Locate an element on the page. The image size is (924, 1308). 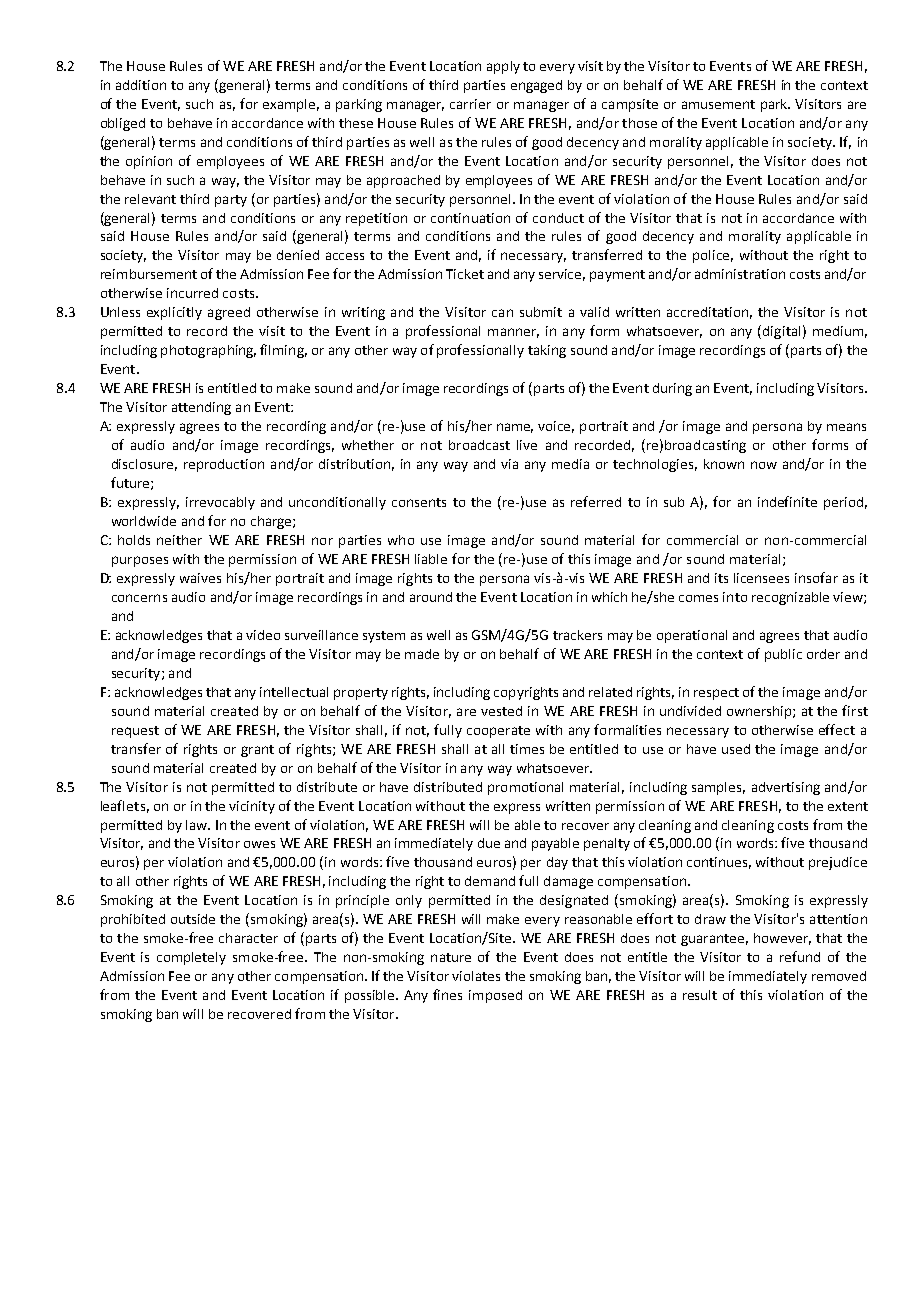
carrier is located at coordinates (470, 104).
